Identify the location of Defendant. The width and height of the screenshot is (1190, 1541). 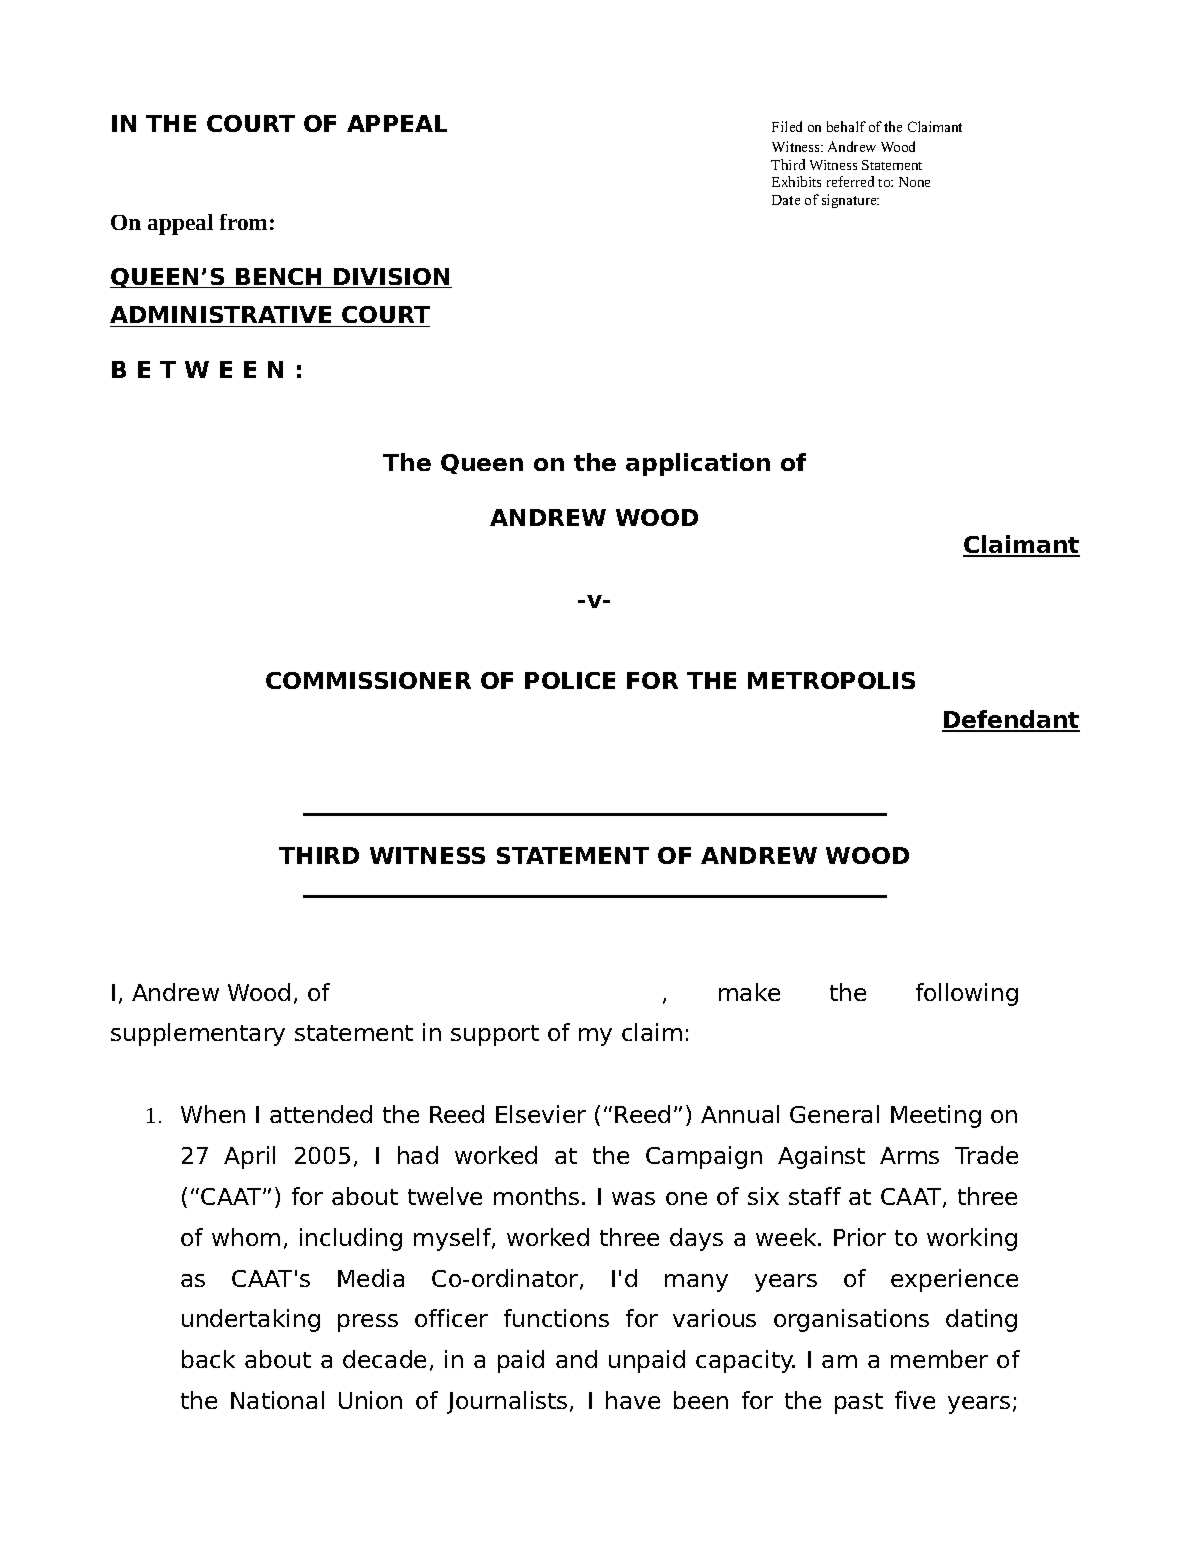
(1011, 720).
